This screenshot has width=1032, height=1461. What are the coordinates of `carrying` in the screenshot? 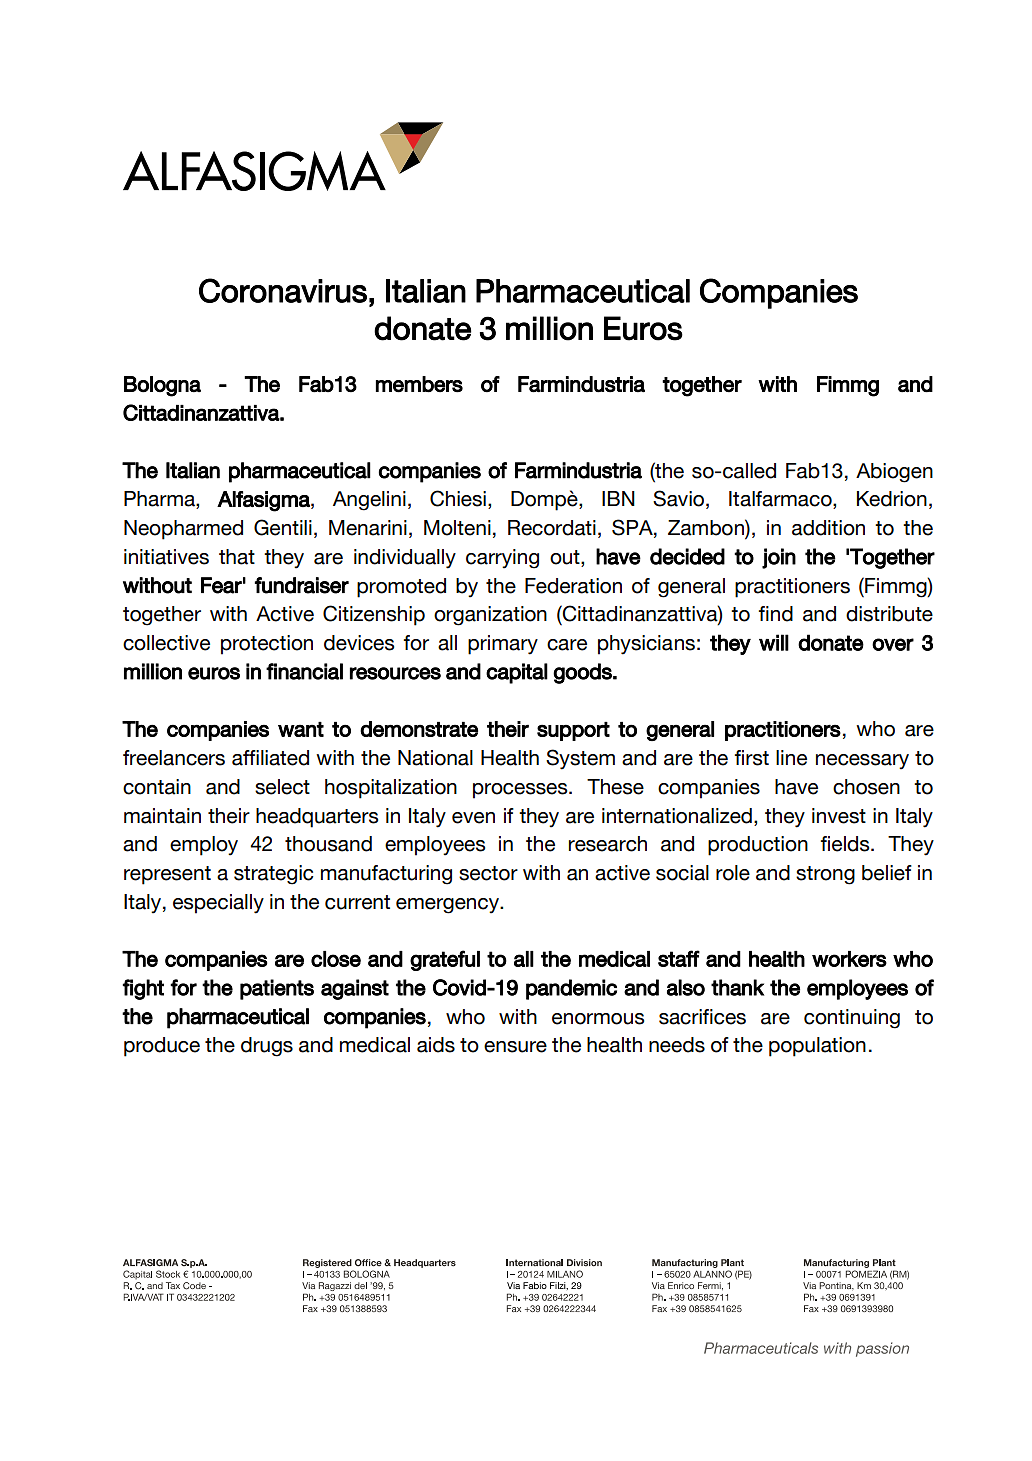 It's located at (502, 559).
